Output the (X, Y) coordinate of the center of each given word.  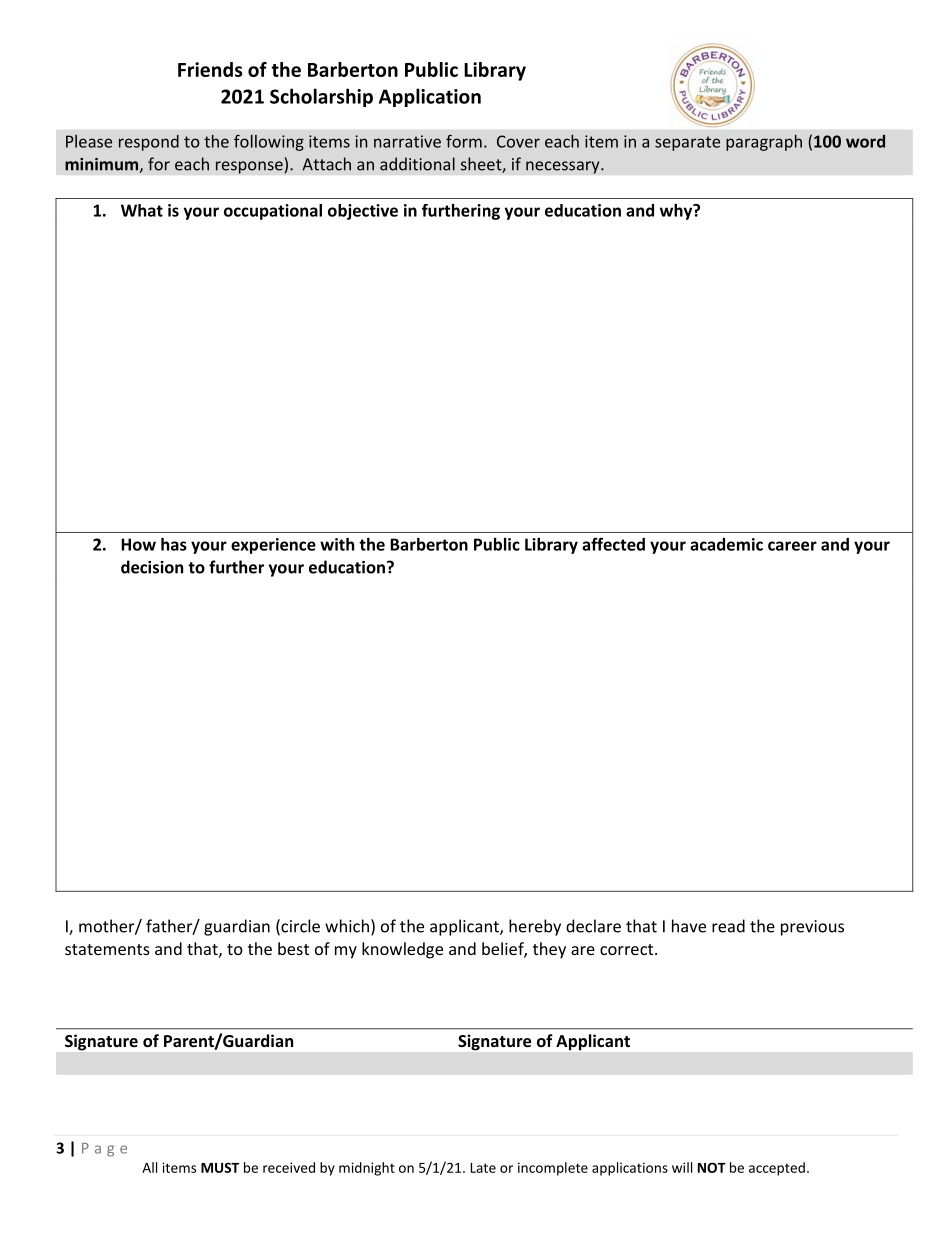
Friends (210, 69)
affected (613, 544)
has (174, 544)
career (792, 546)
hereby (535, 927)
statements (107, 949)
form (464, 141)
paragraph (764, 143)
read (728, 926)
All (149, 1167)
